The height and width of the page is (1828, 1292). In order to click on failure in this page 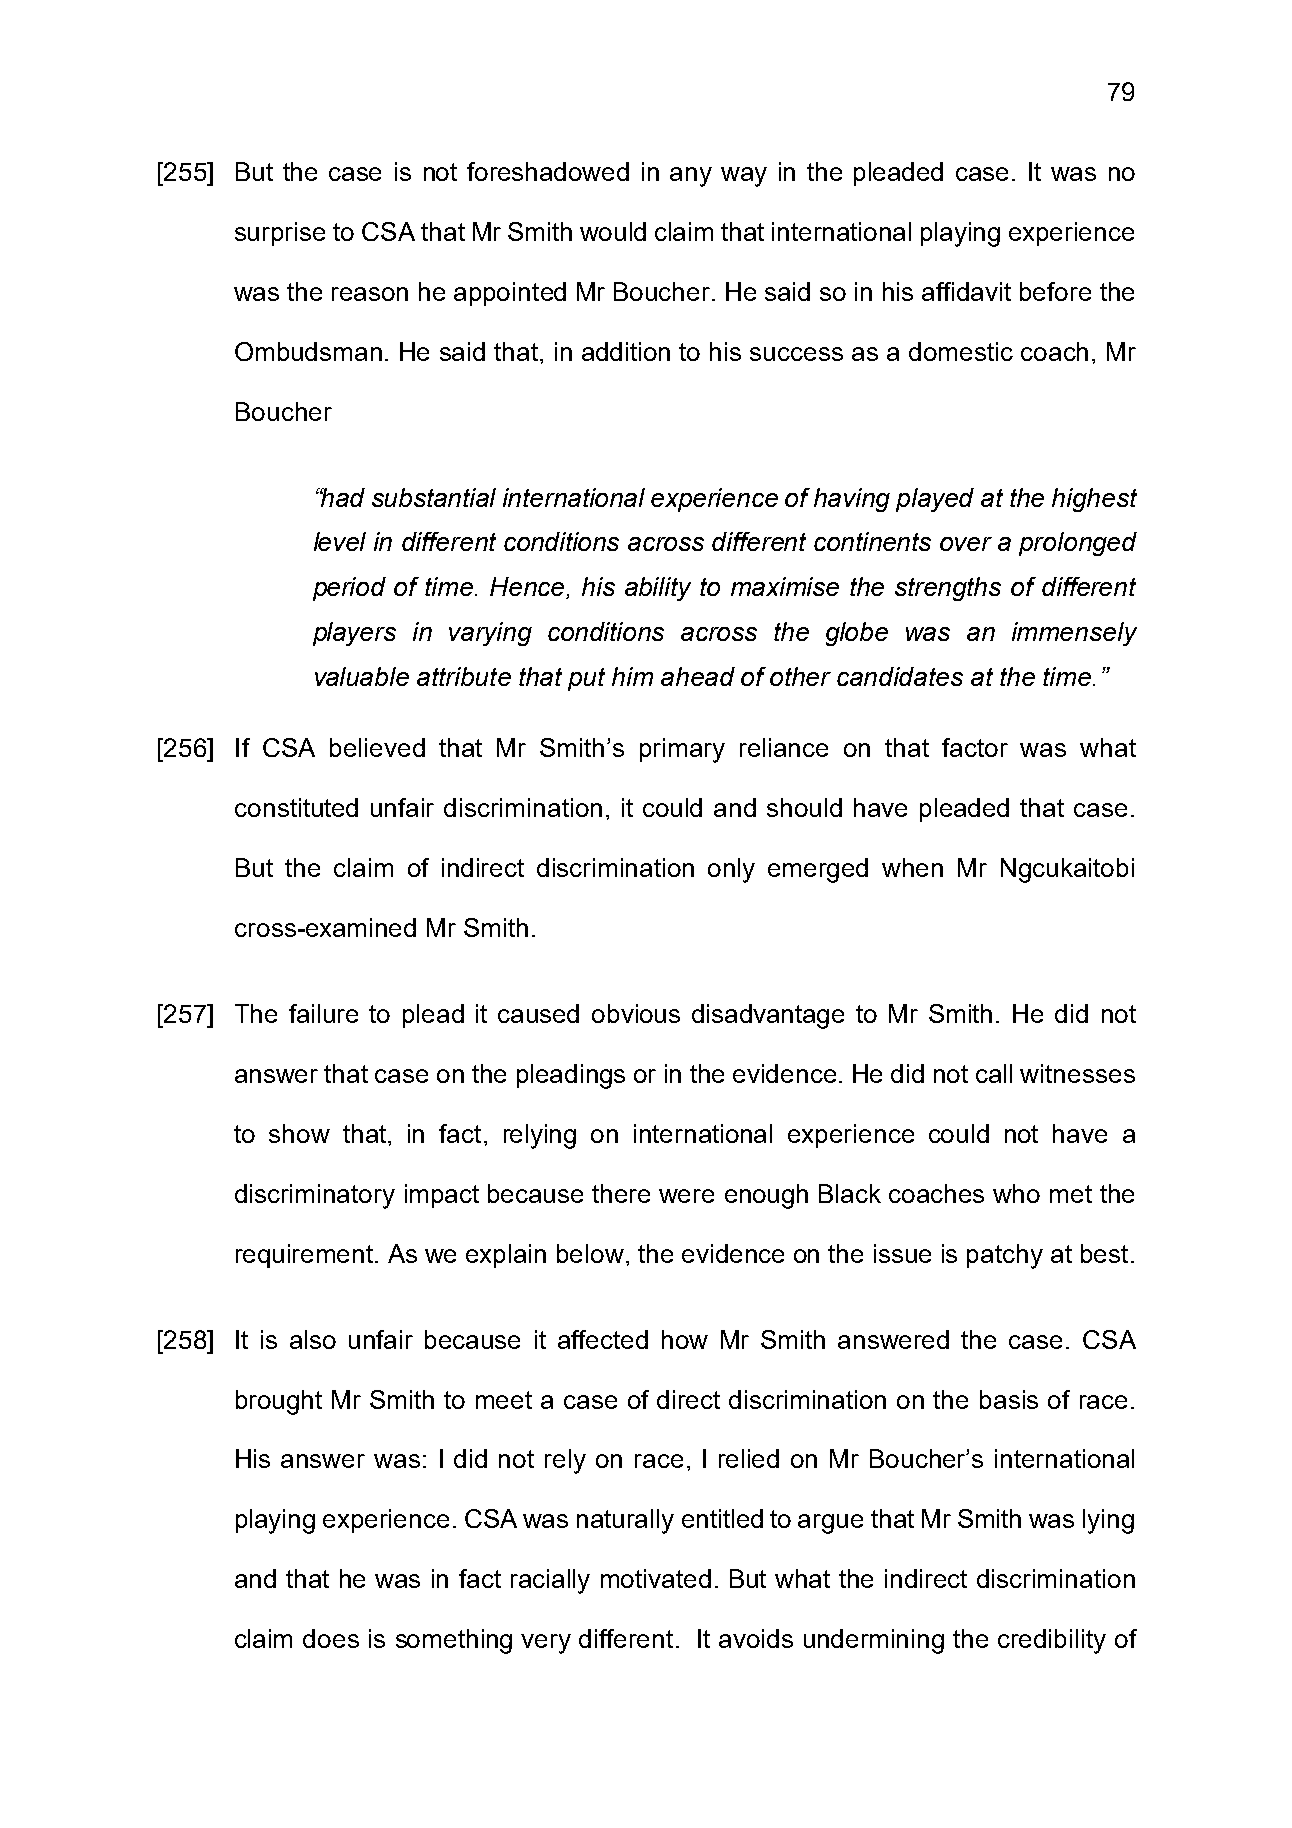, I will do `click(323, 1013)`.
